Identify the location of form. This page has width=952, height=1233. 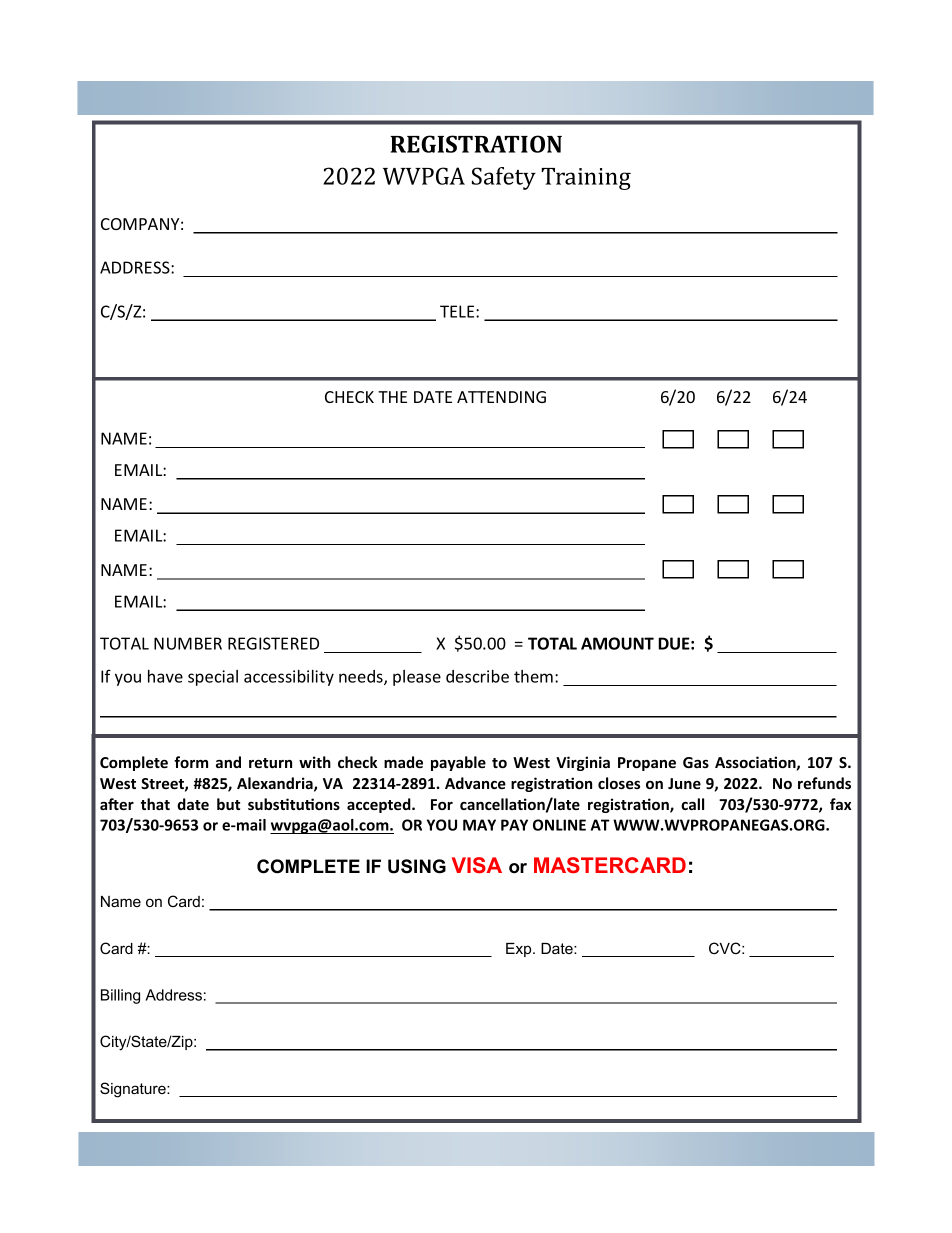
(191, 762).
